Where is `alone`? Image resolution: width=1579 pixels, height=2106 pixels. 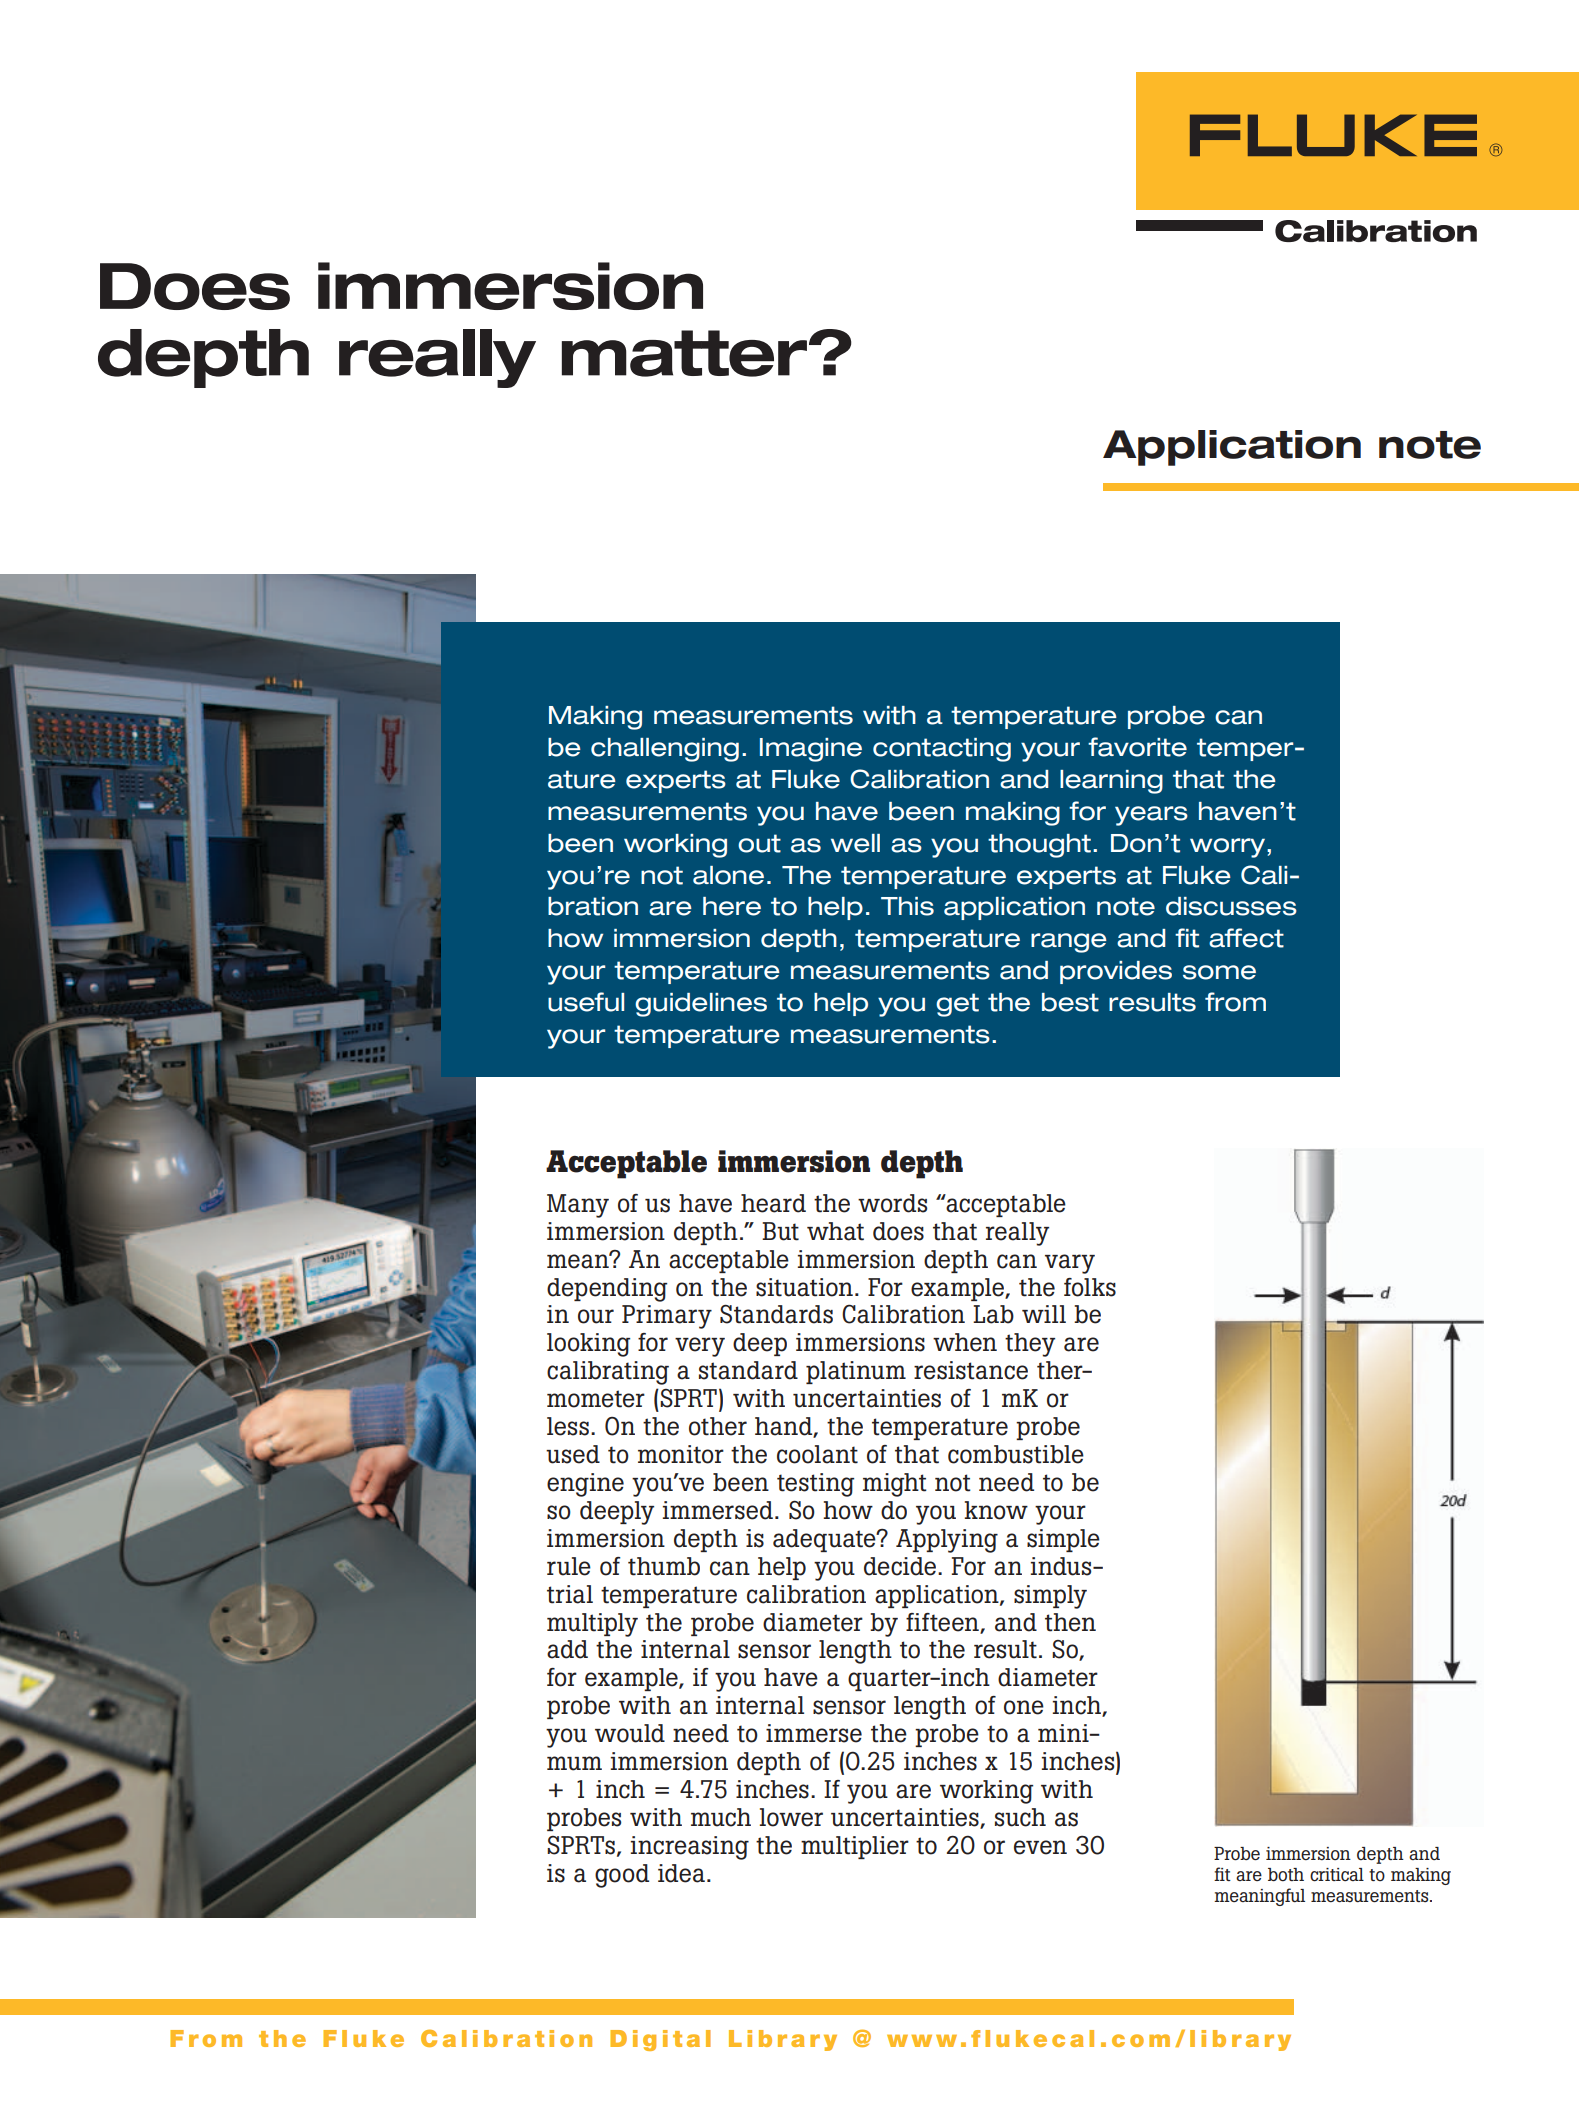
alone is located at coordinates (728, 875).
